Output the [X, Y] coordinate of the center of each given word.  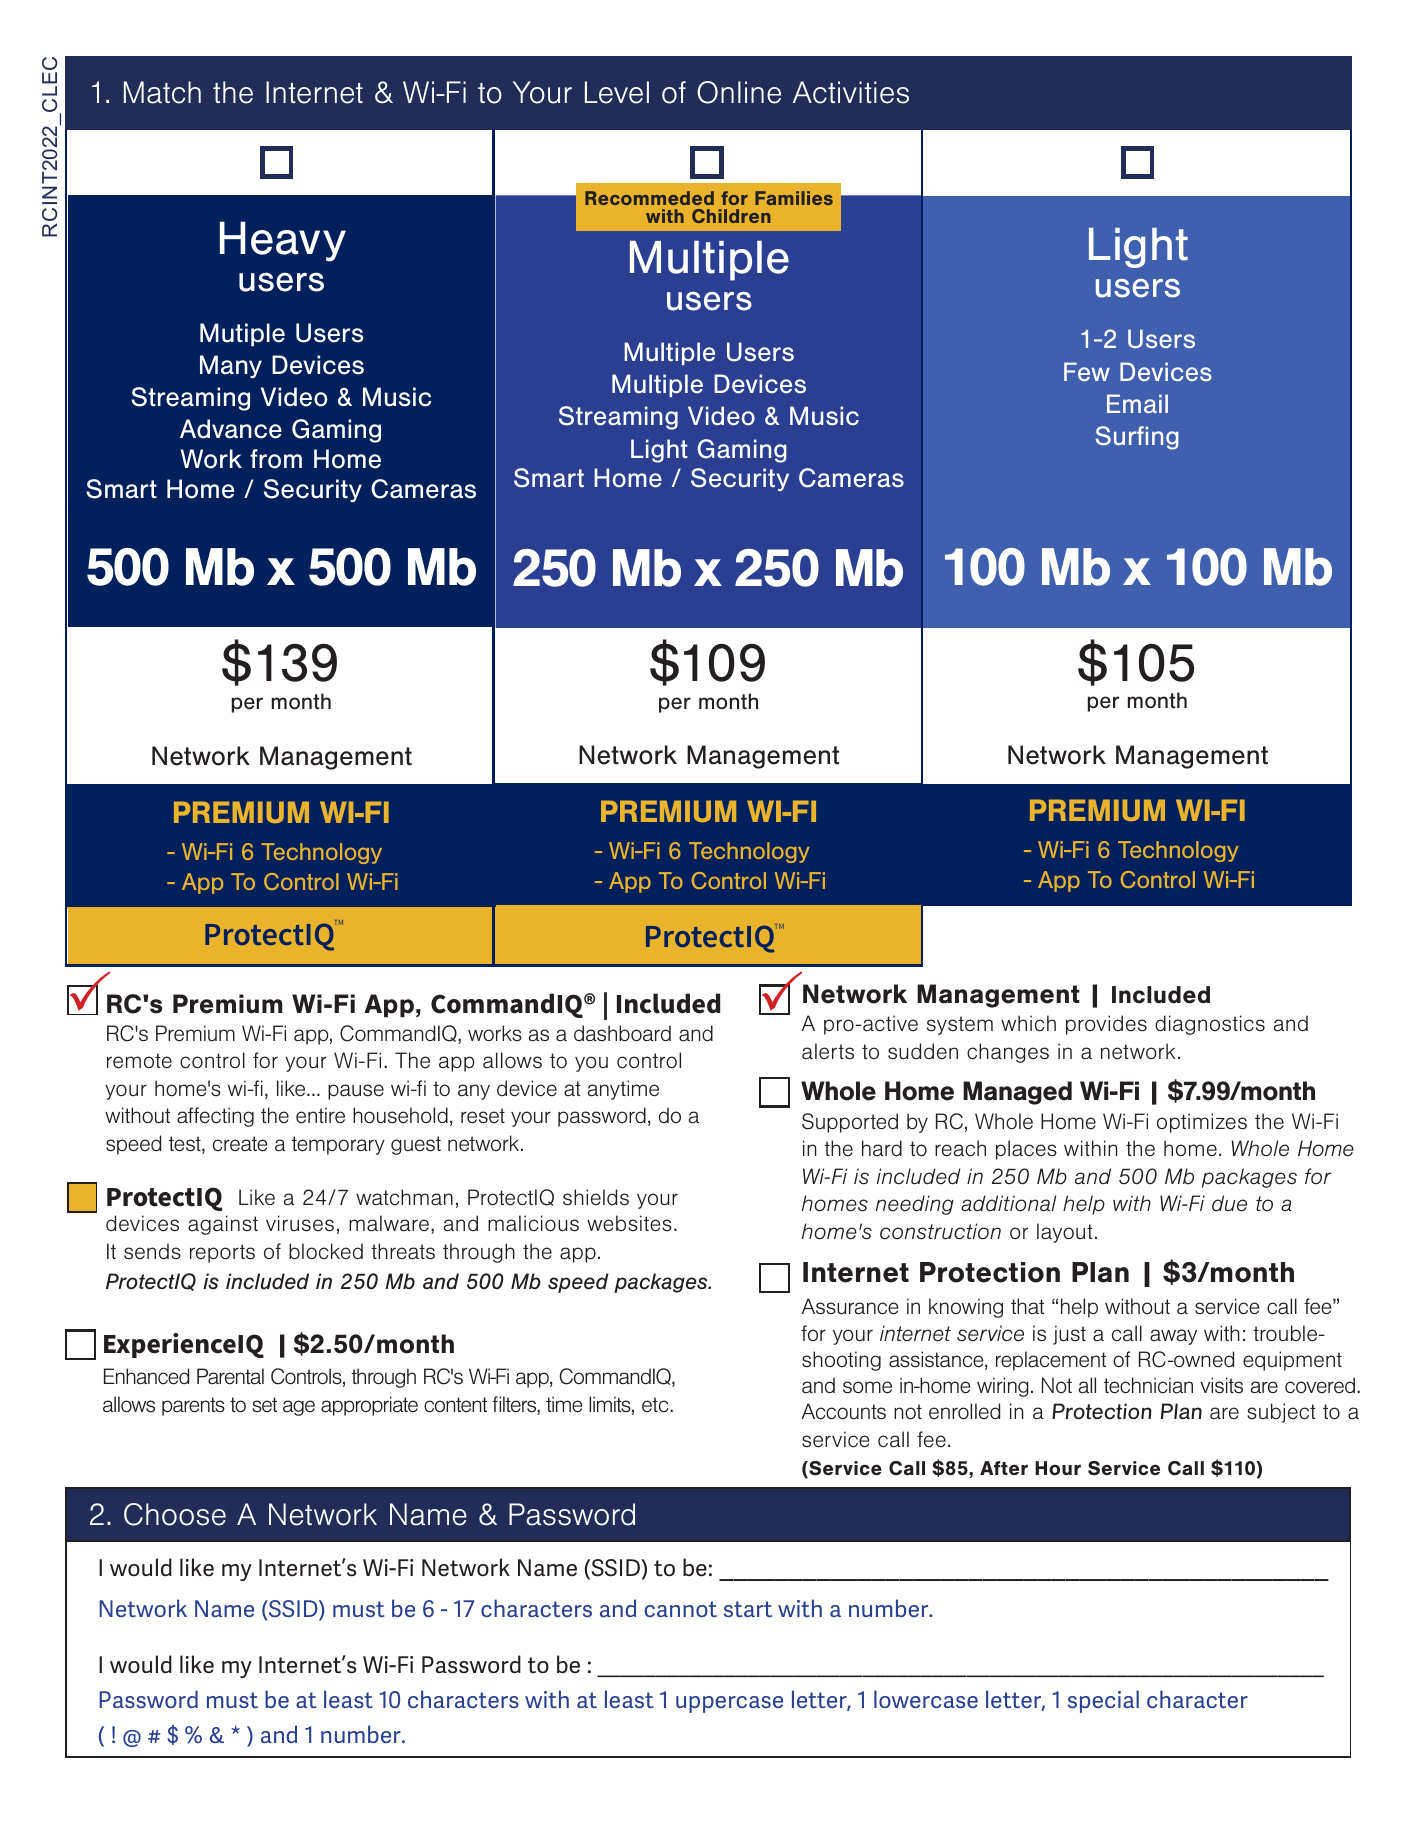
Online [739, 92]
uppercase [729, 1704]
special [1103, 1701]
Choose [175, 1514]
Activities [851, 92]
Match [162, 92]
